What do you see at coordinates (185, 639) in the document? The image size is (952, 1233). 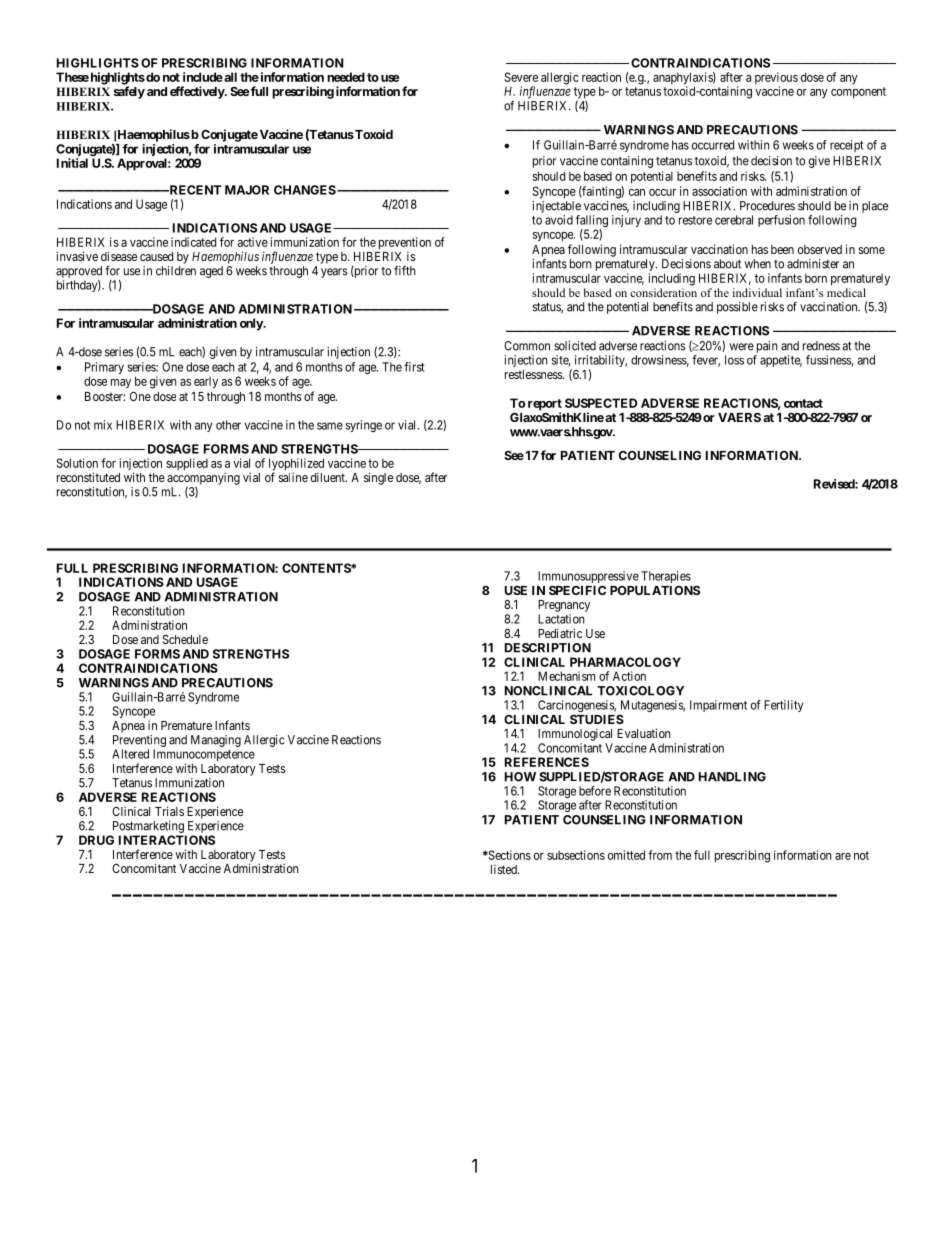 I see `Schedule` at bounding box center [185, 639].
